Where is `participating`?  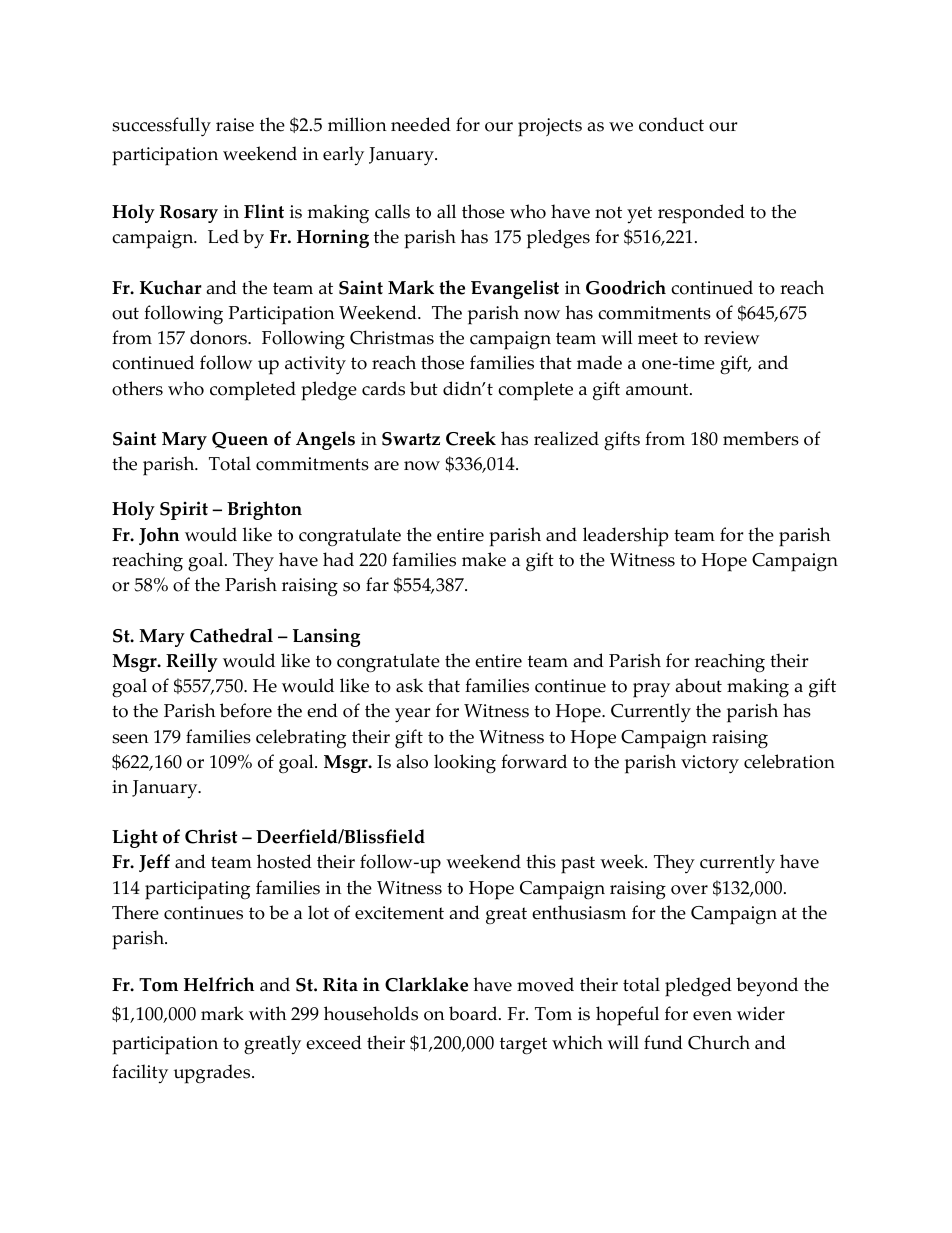
participating is located at coordinates (197, 890).
